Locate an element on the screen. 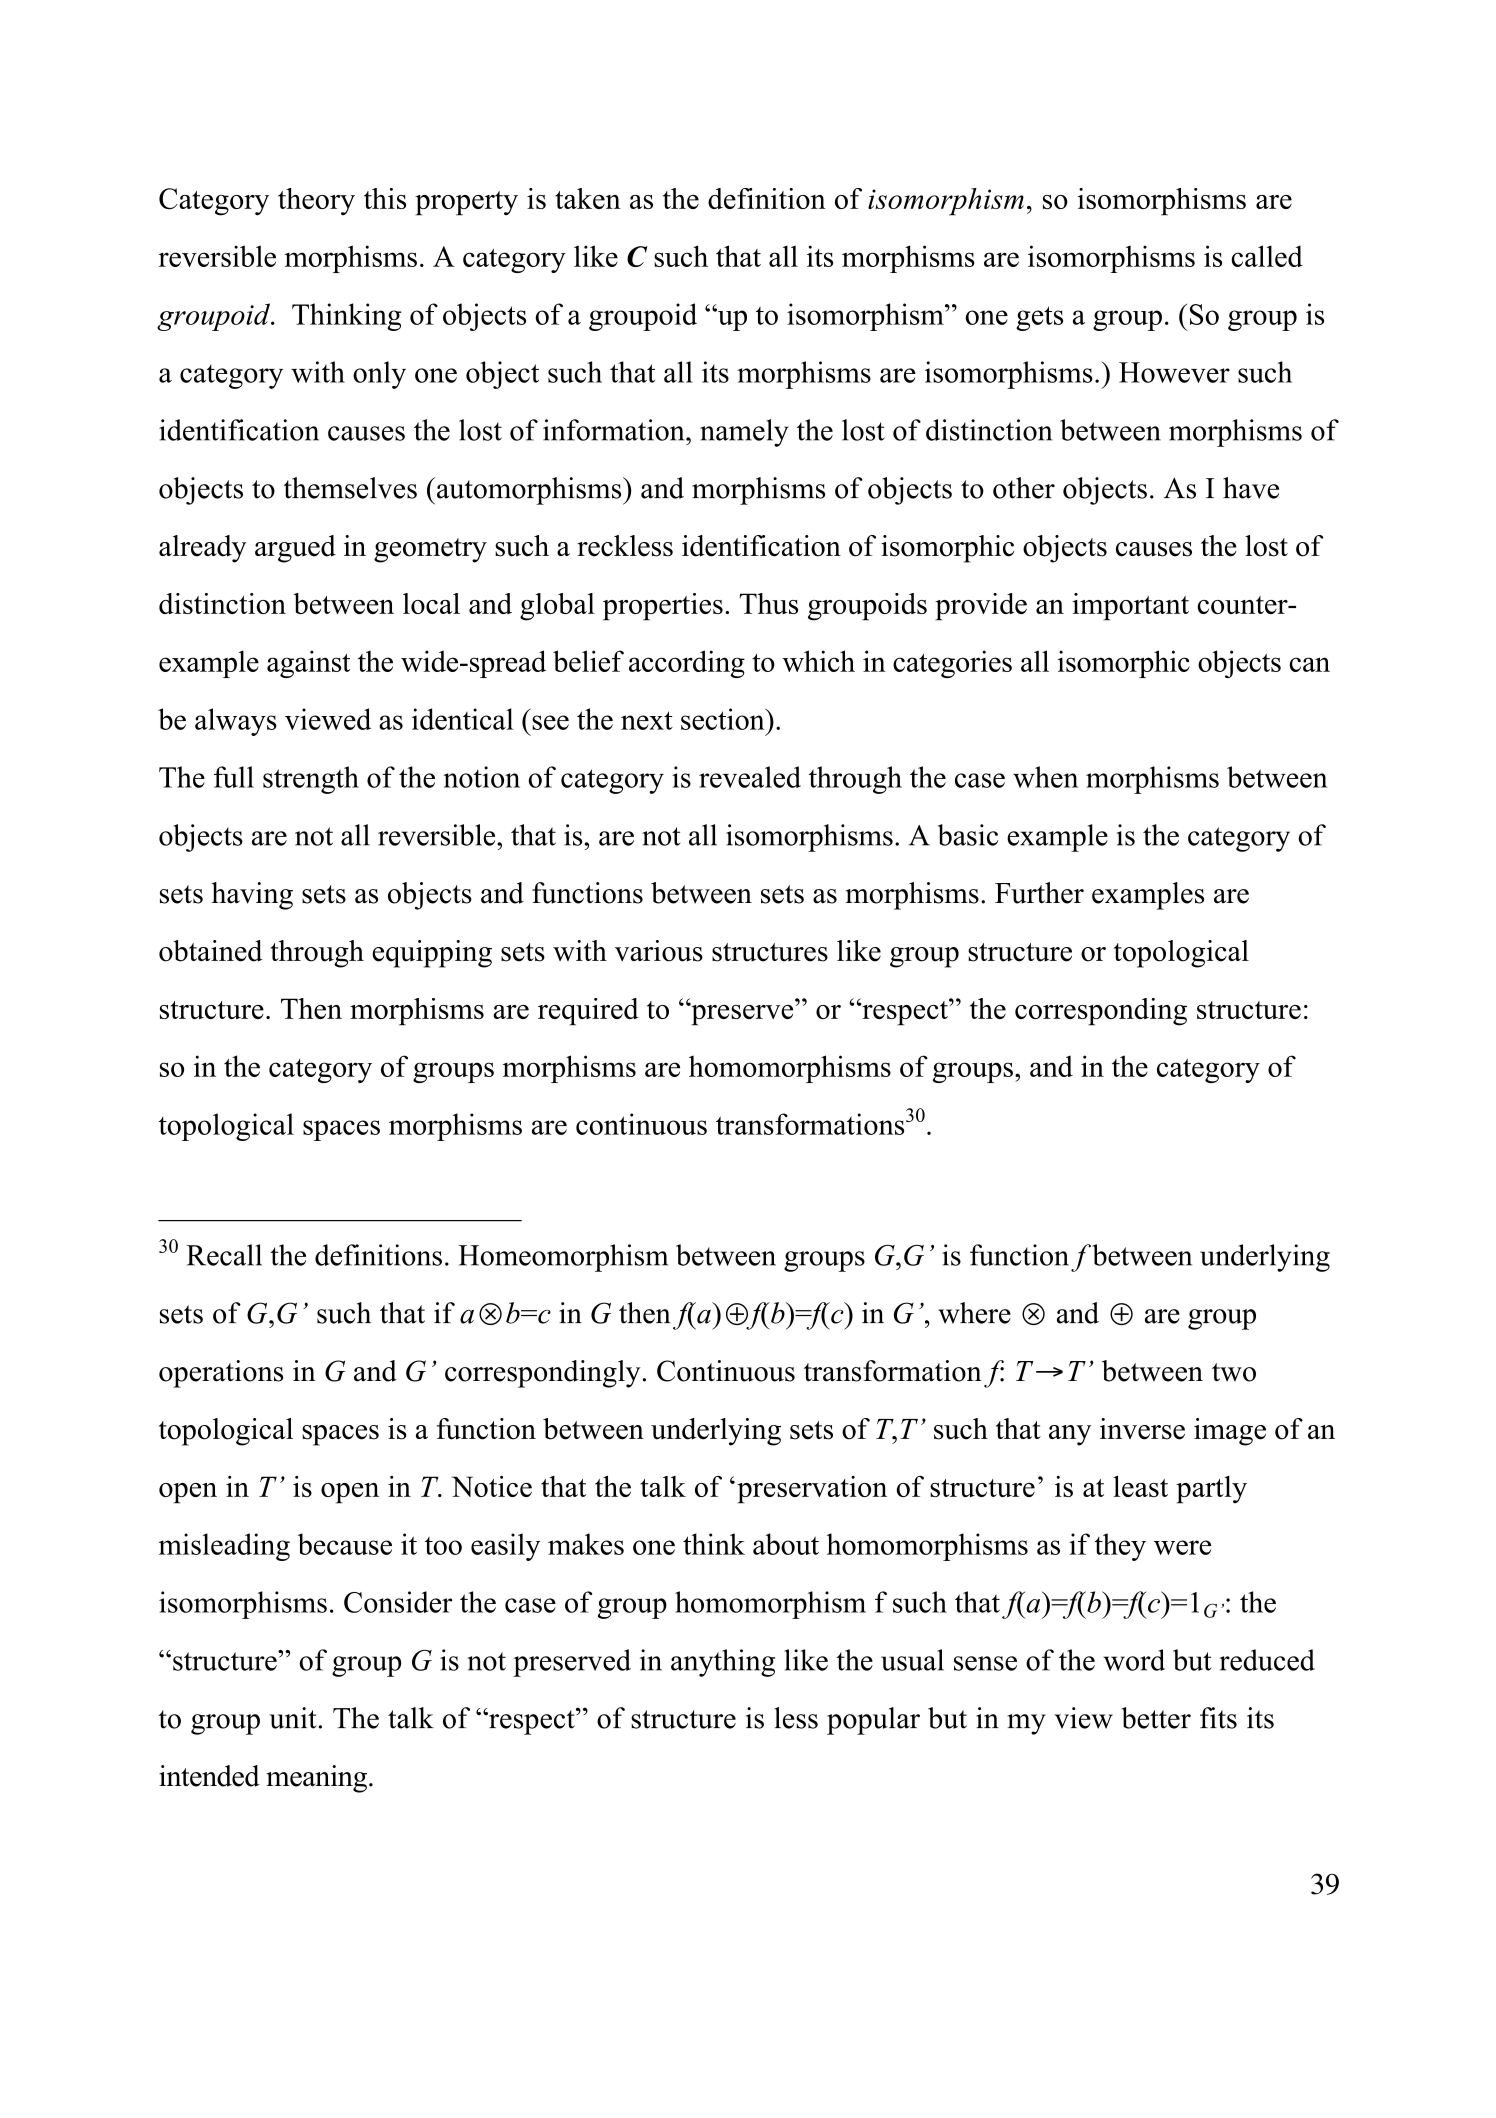 Image resolution: width=1496 pixels, height=2118 pixels. local is located at coordinates (431, 603).
